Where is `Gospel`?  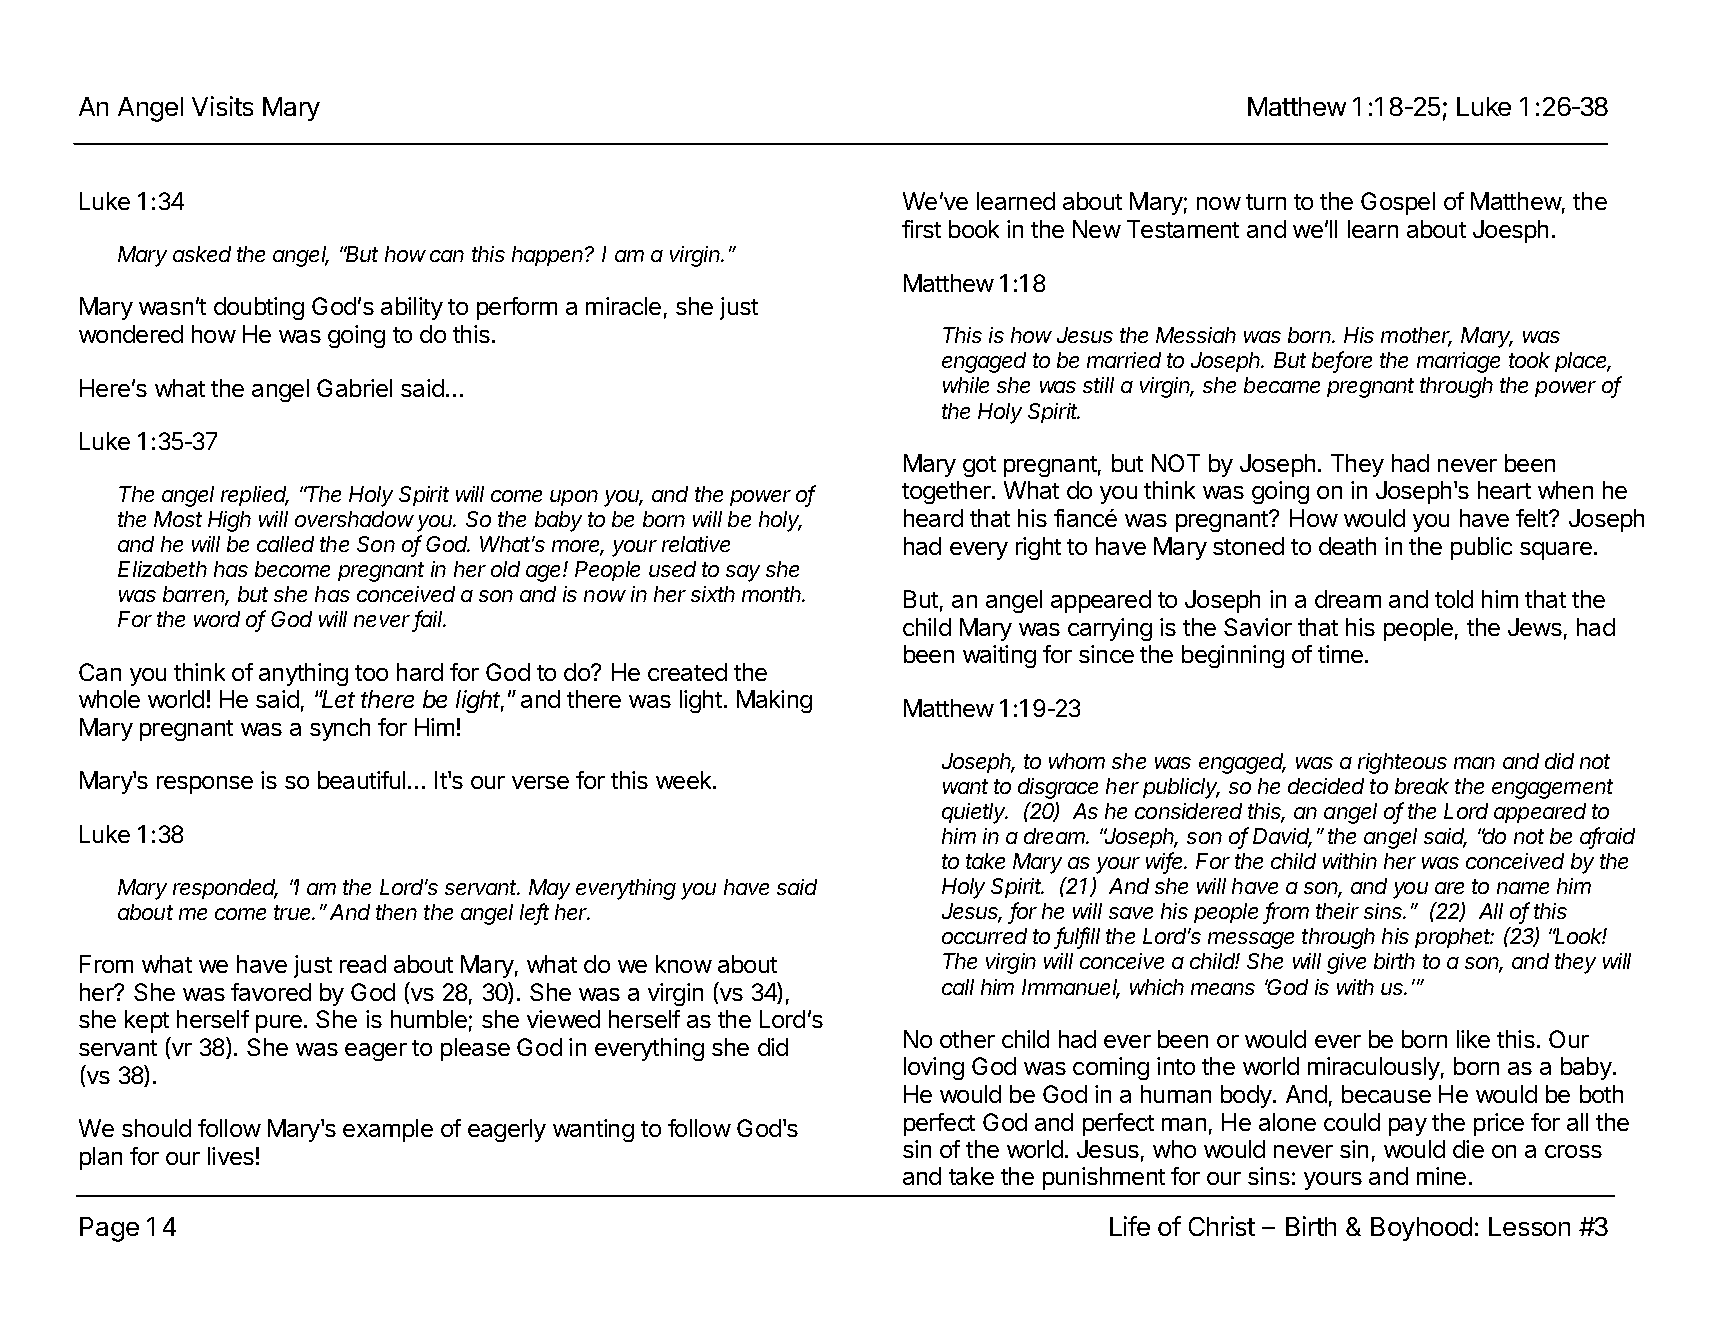
Gospel is located at coordinates (1398, 203).
